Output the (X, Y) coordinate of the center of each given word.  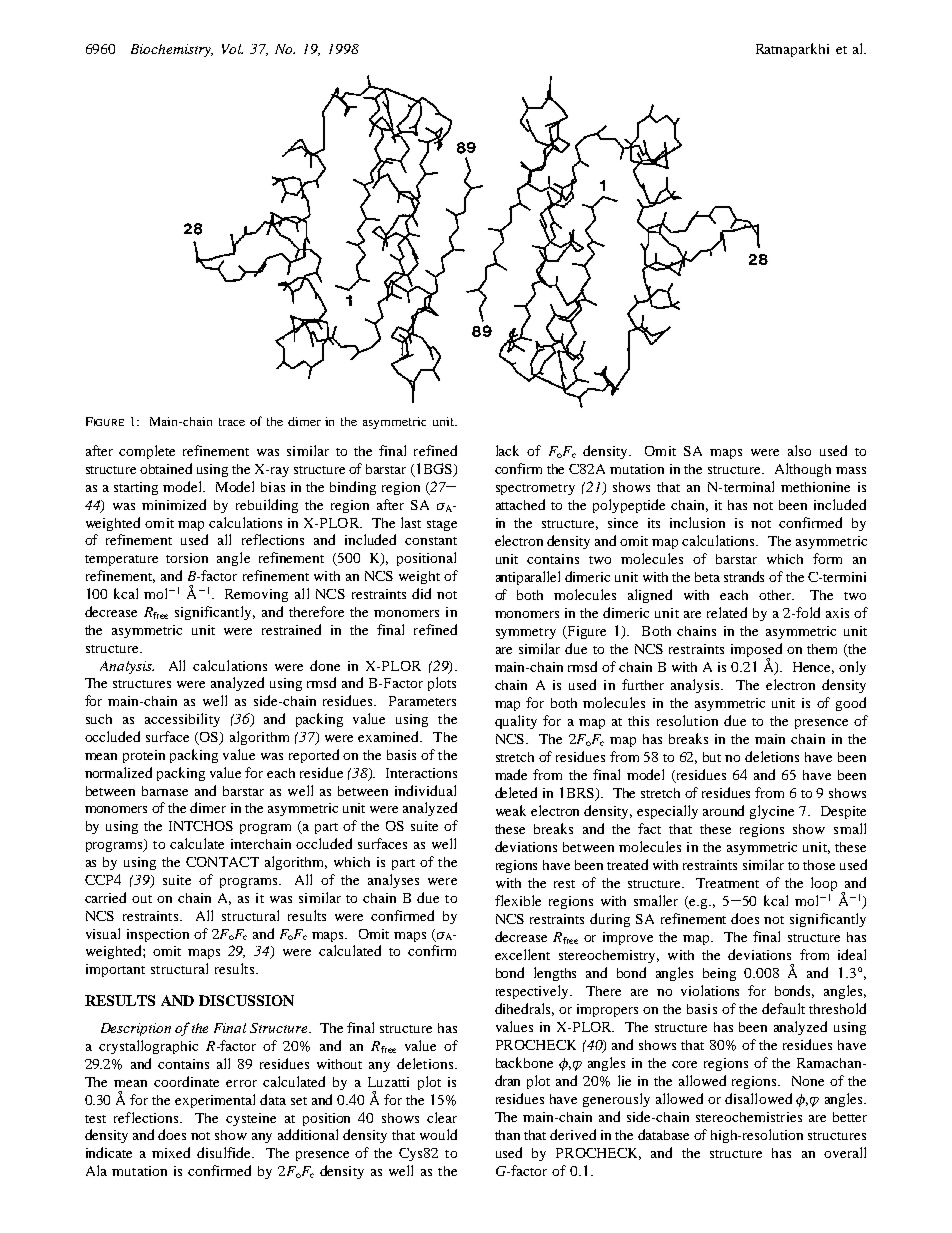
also (799, 450)
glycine (772, 812)
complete (147, 452)
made (511, 774)
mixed (171, 1152)
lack (507, 450)
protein (144, 756)
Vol (232, 49)
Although (803, 470)
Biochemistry (172, 50)
